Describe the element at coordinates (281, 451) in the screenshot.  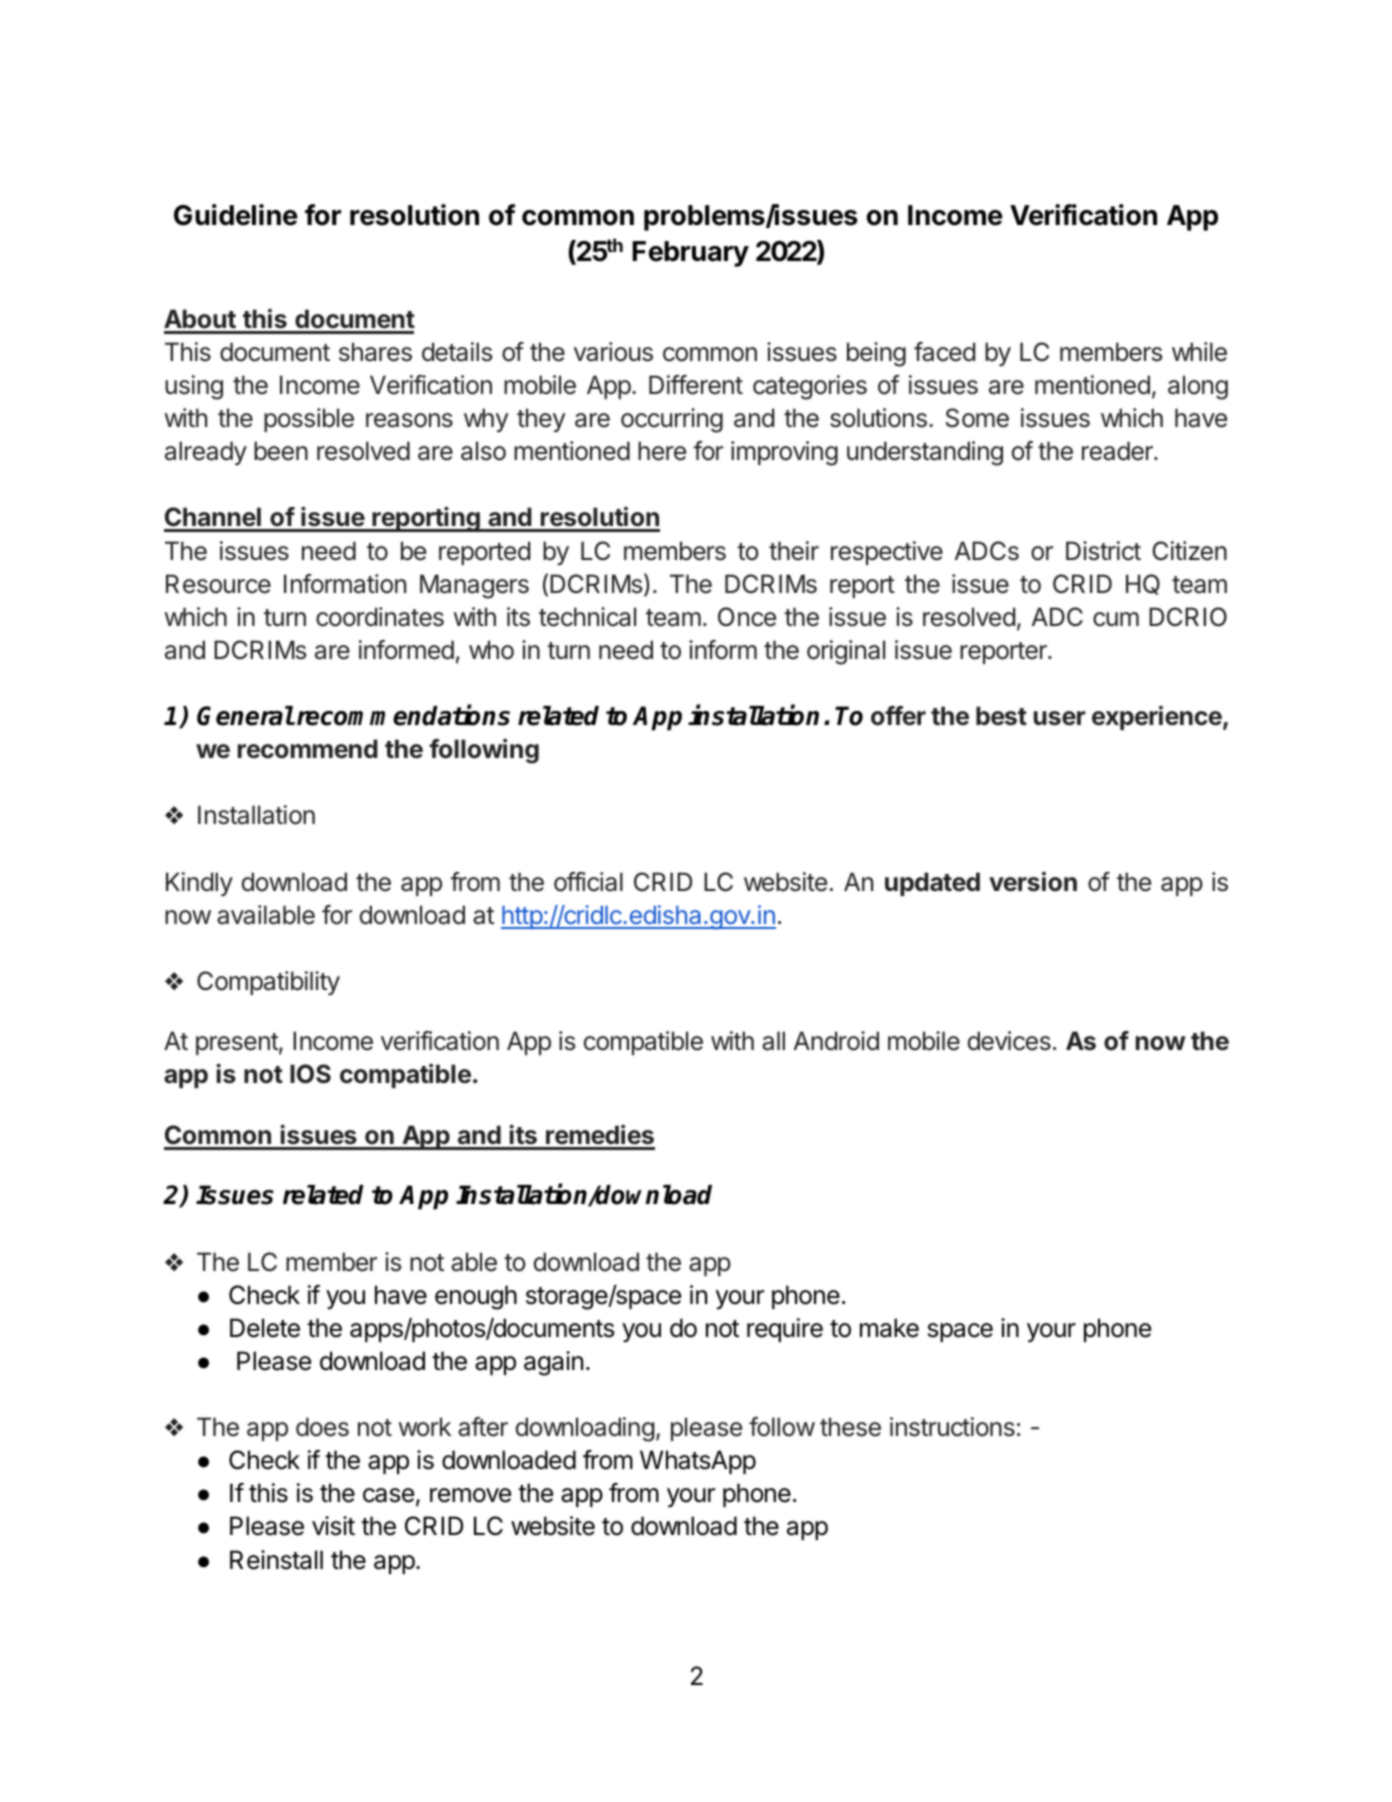
I see `been` at that location.
